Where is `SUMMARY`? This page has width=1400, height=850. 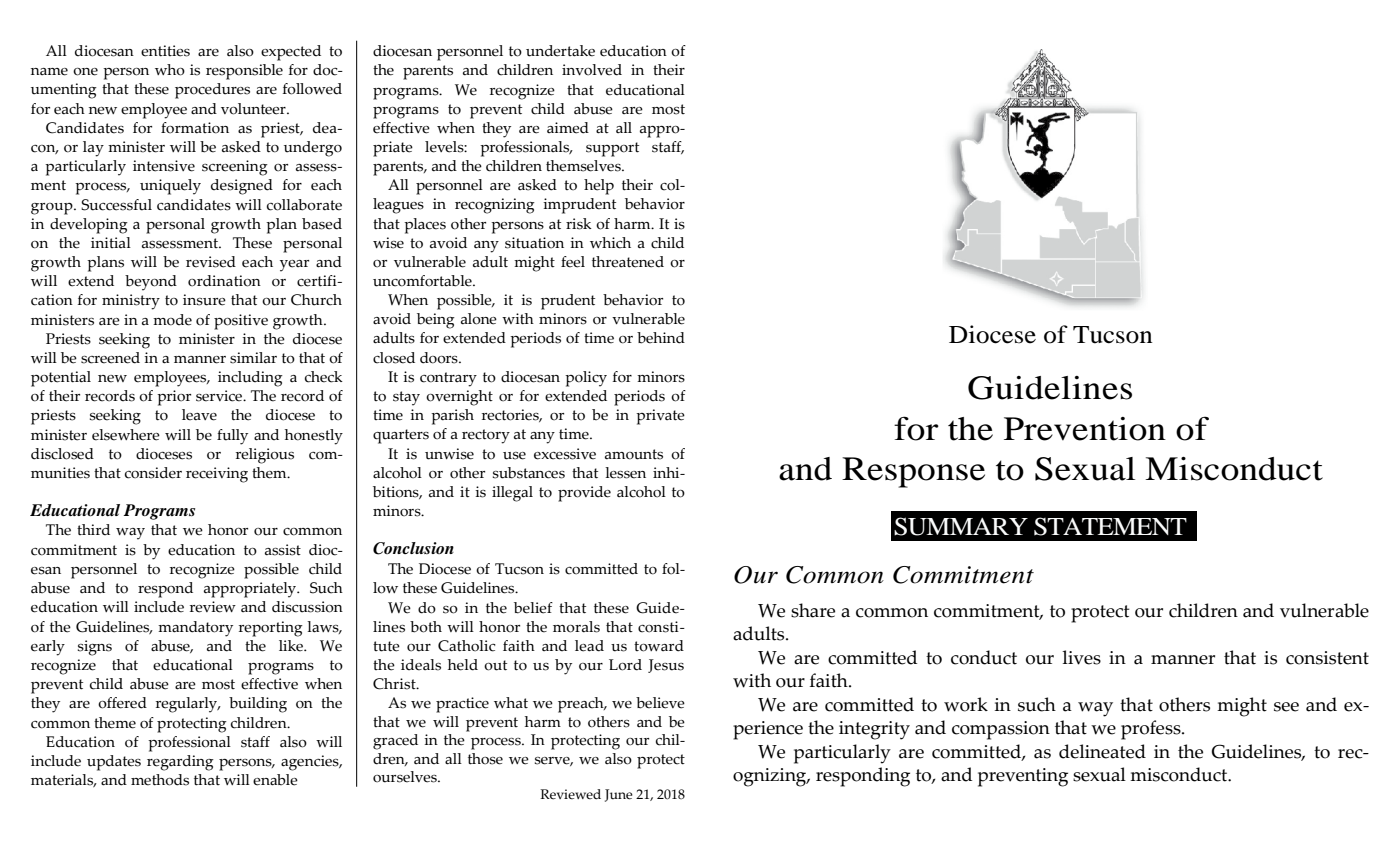
SUMMARY is located at coordinates (961, 526).
